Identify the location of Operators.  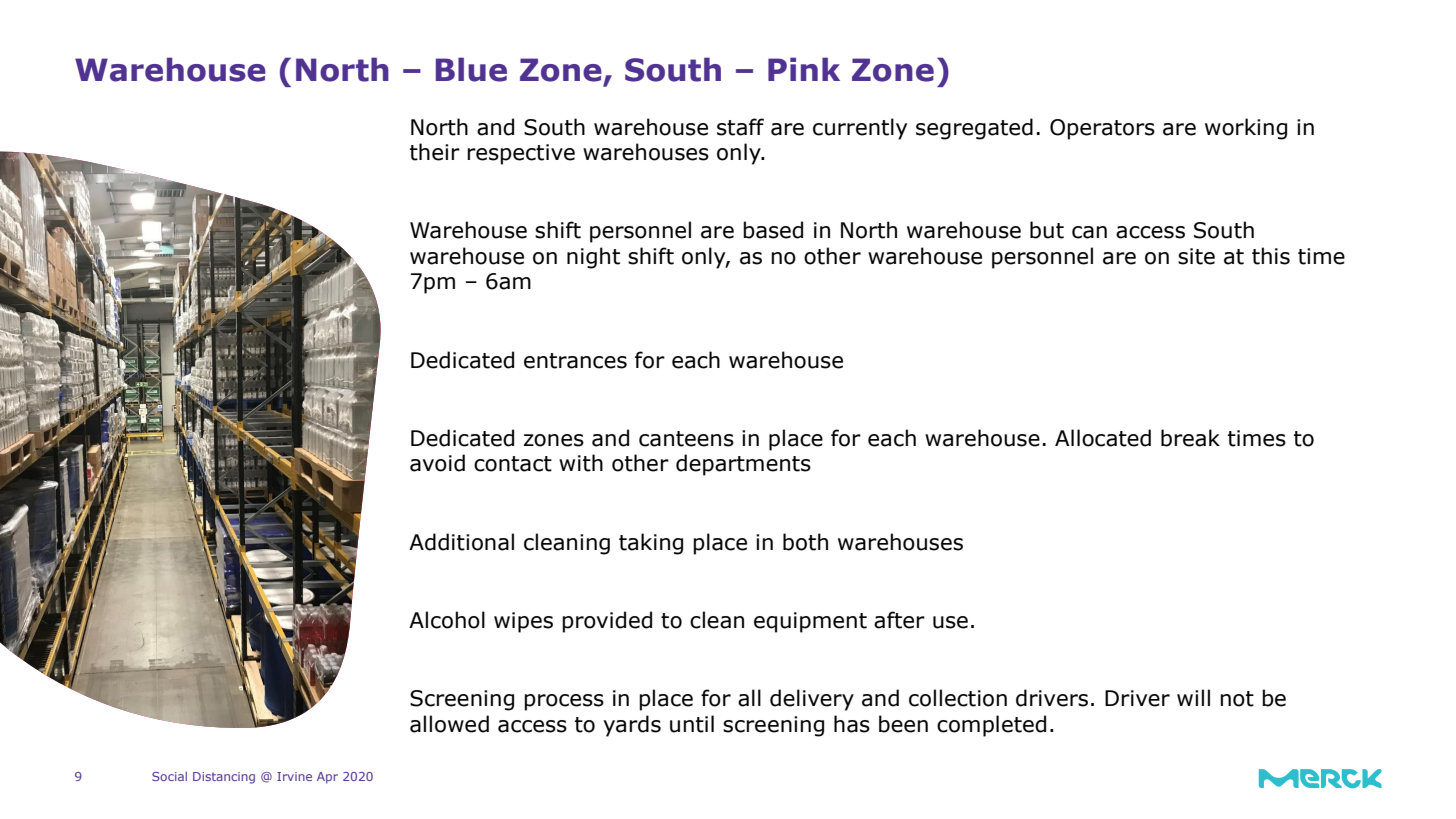
(1102, 129).
